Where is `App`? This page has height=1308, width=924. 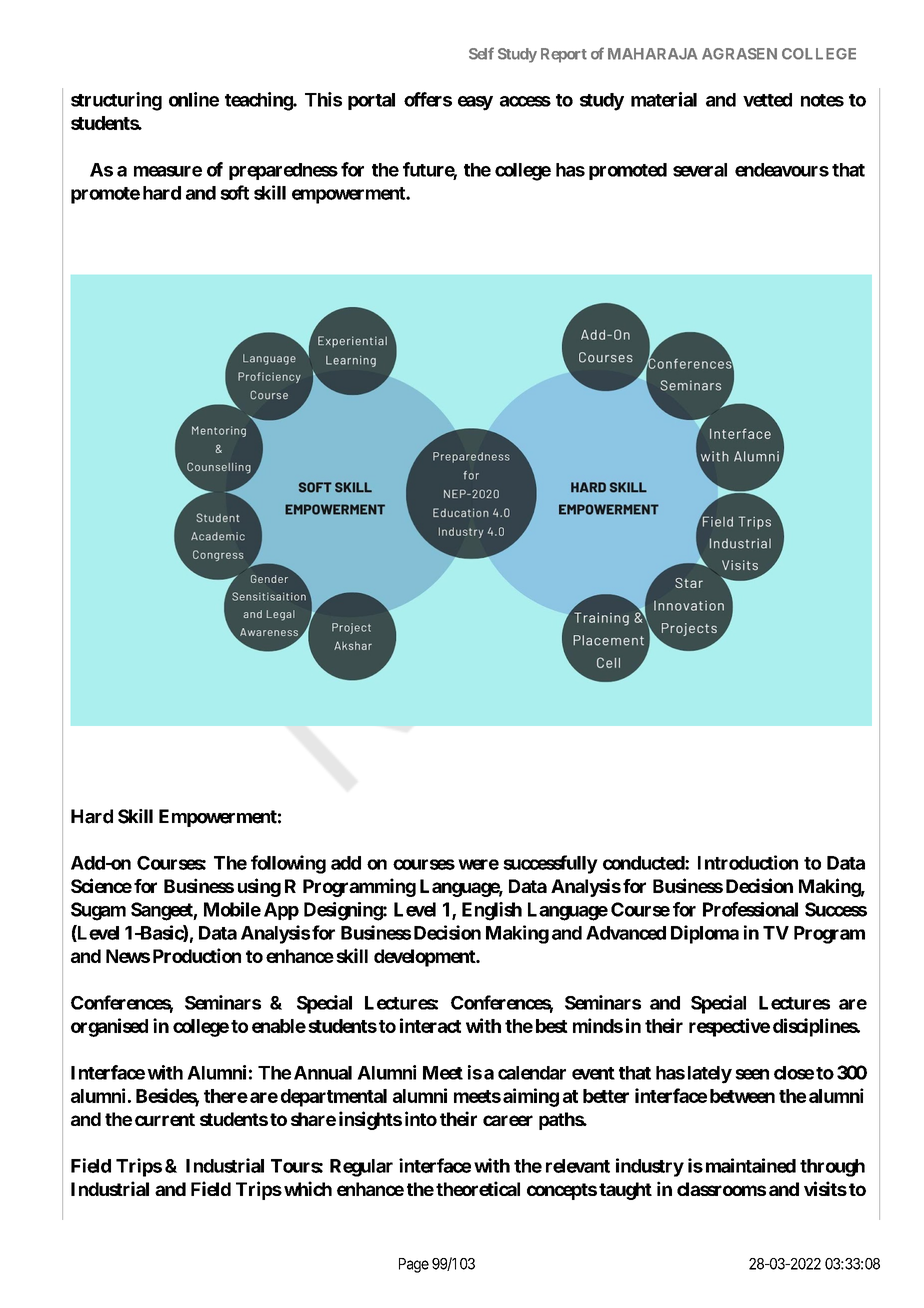 App is located at coordinates (281, 911).
